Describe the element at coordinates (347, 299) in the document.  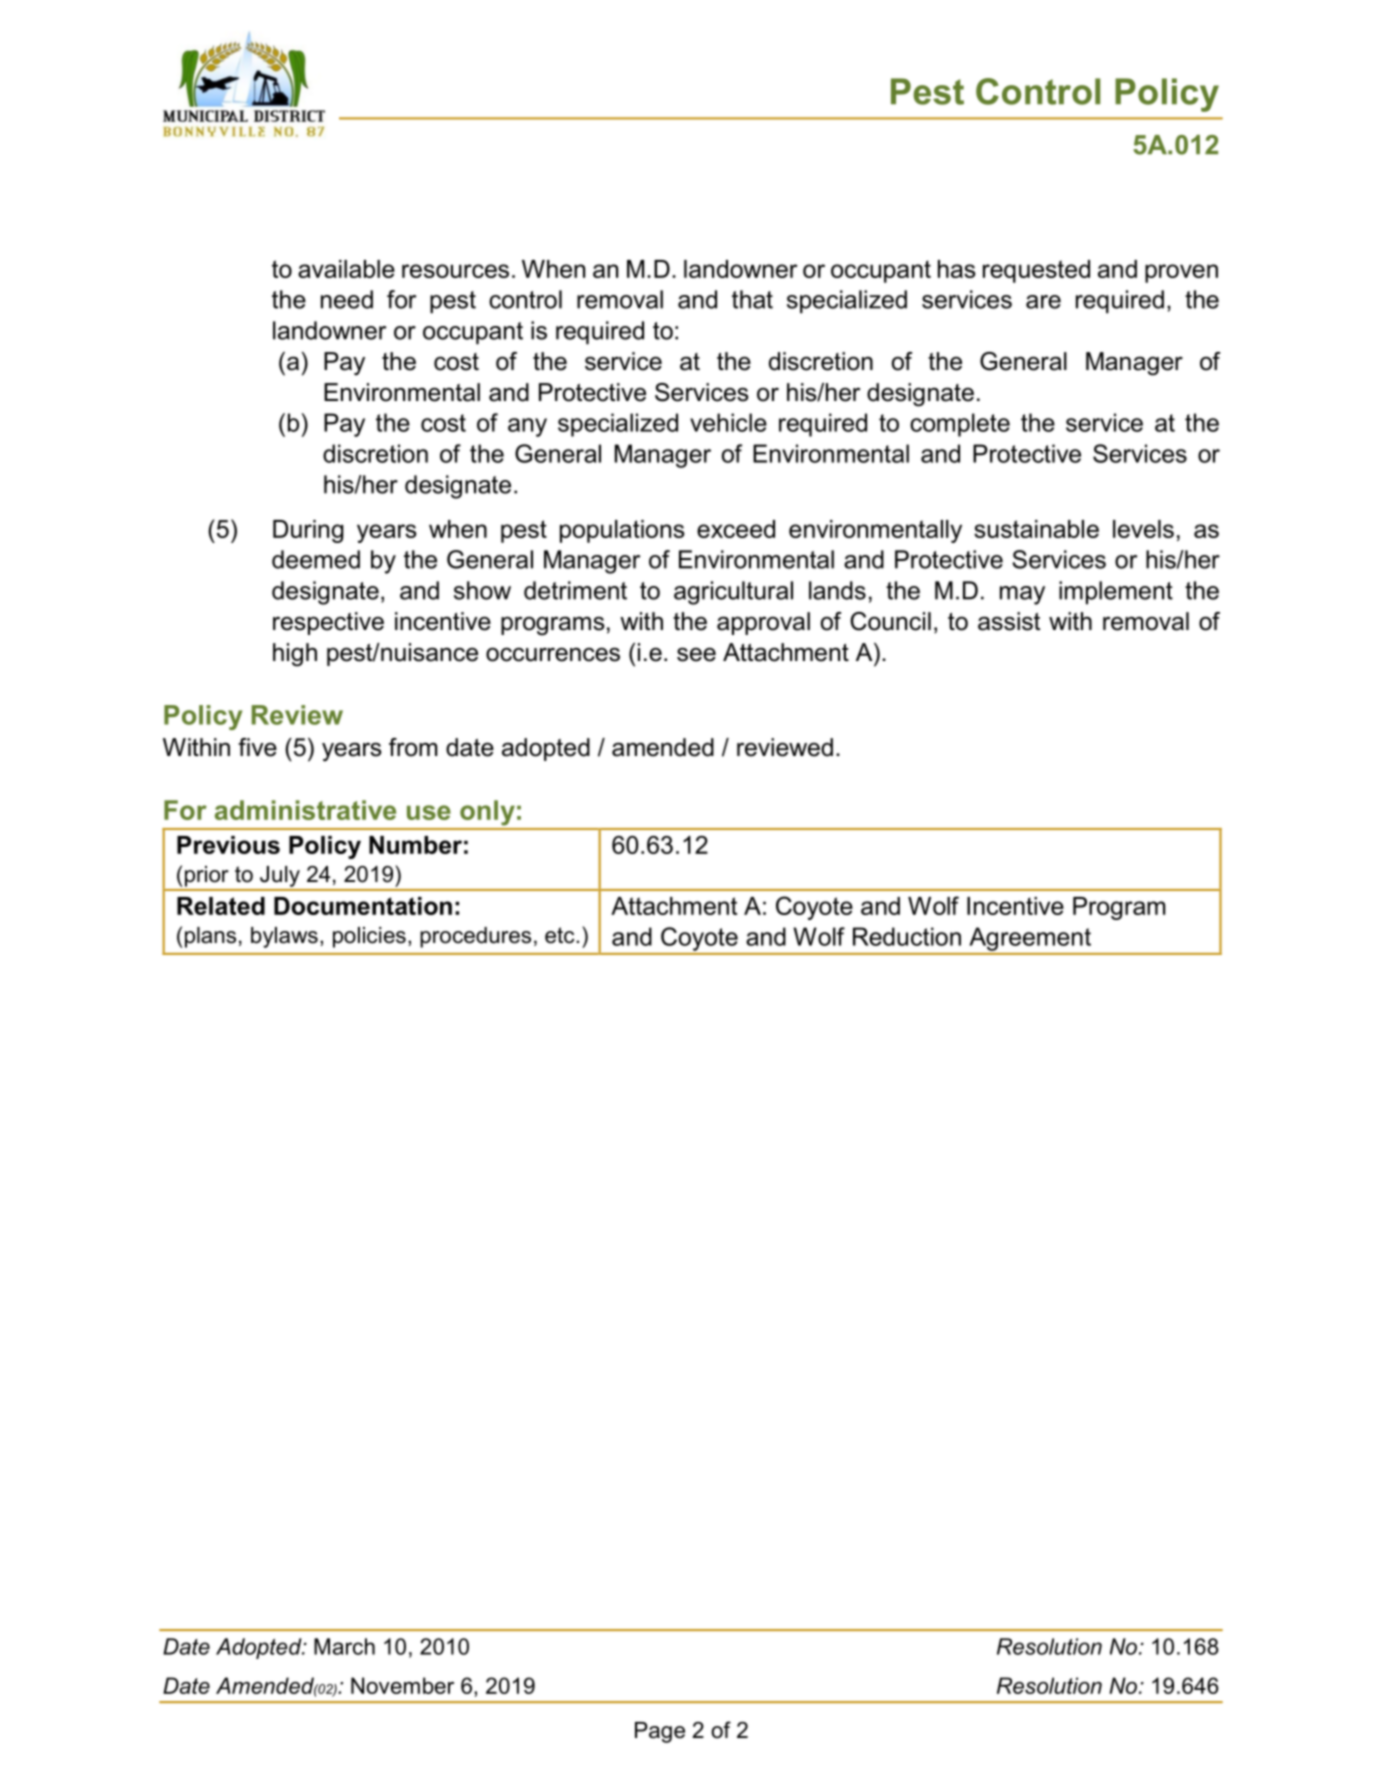
I see `need` at that location.
